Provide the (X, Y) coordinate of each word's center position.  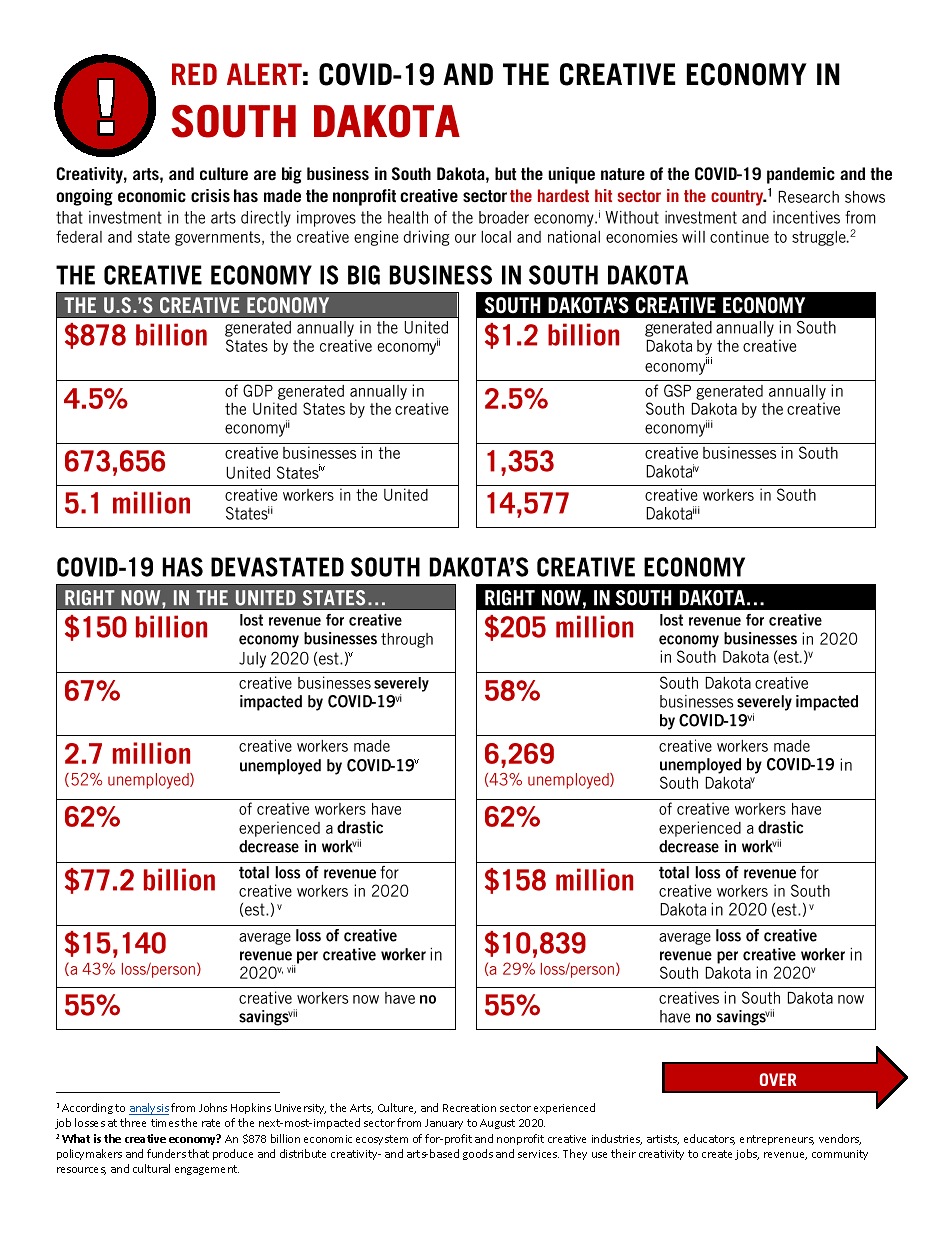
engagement (207, 1170)
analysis (149, 1109)
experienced (564, 1108)
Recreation (469, 1108)
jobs (747, 1154)
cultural (151, 1168)
